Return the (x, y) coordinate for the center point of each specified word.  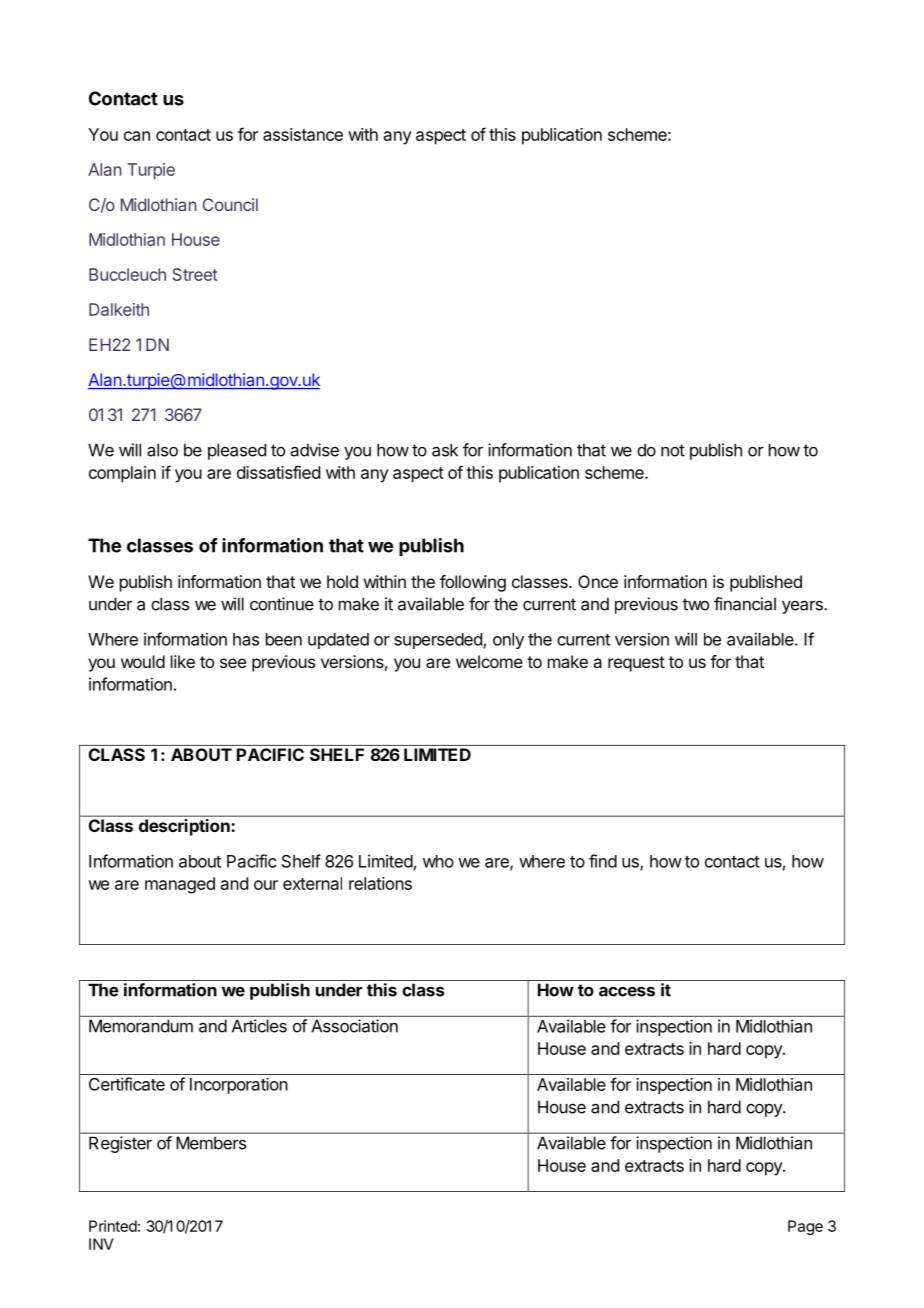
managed (180, 885)
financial (745, 604)
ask (445, 450)
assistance (303, 134)
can (137, 136)
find (603, 861)
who (438, 861)
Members (211, 1143)
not (673, 450)
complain (122, 474)
